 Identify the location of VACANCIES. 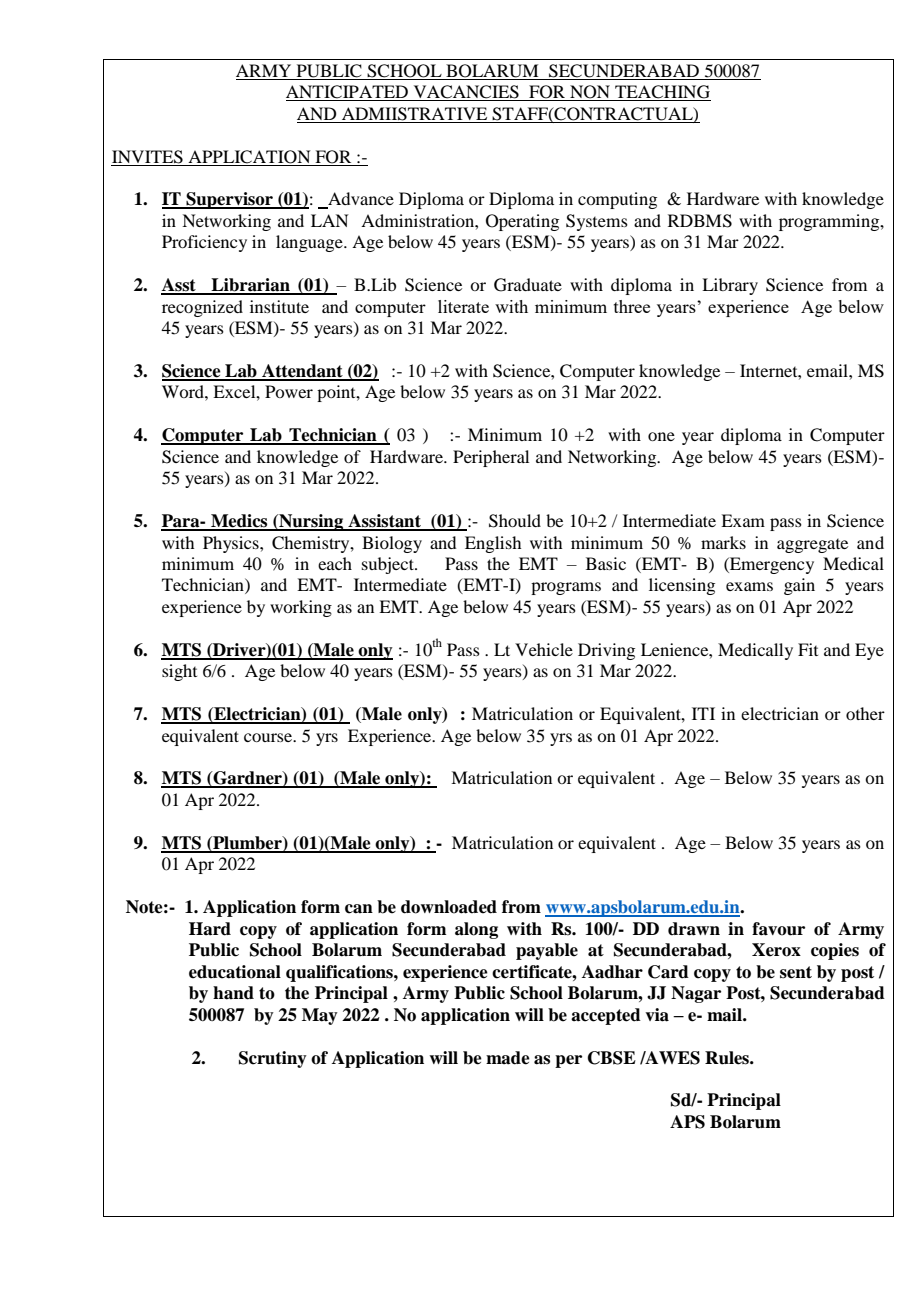
(466, 93).
